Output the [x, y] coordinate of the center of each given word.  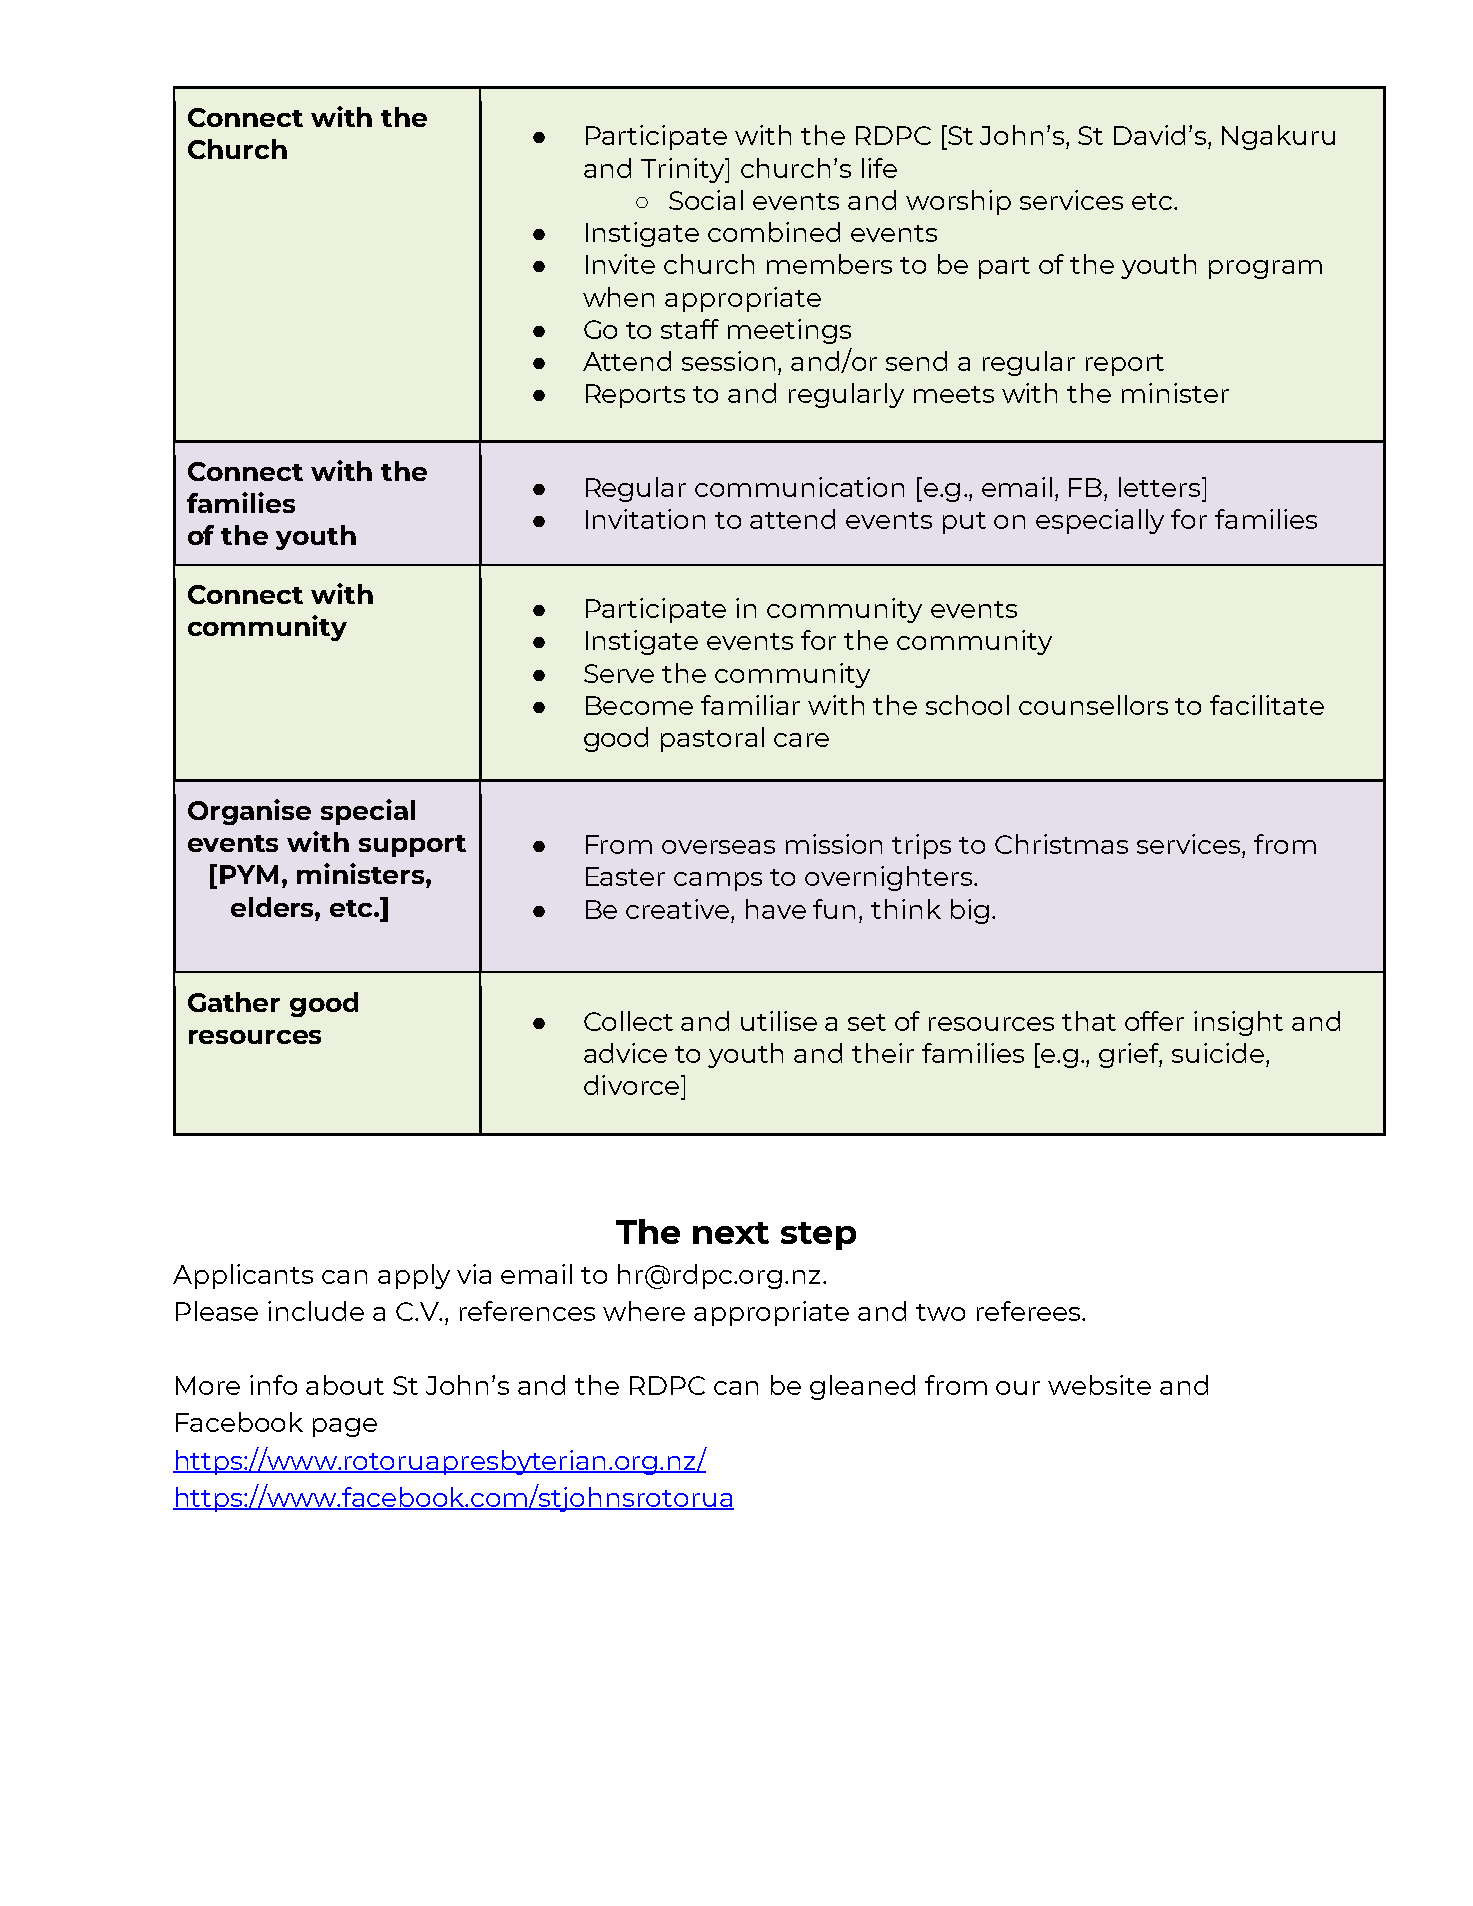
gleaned [862, 1387]
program [1265, 269]
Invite [620, 264]
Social [706, 200]
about [345, 1385]
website [1099, 1385]
